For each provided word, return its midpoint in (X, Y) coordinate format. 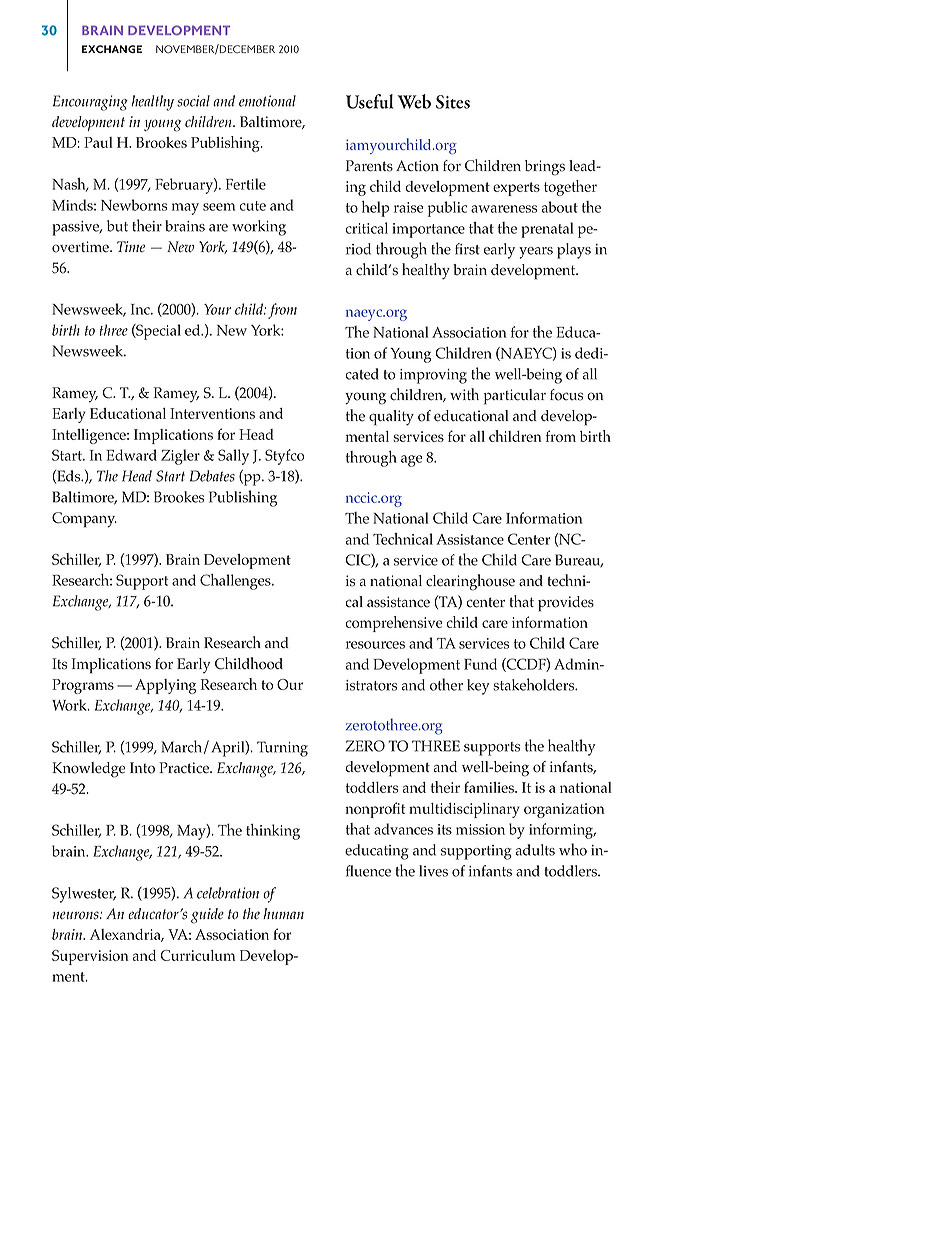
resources (375, 645)
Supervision (90, 957)
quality (391, 418)
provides (566, 604)
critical (367, 228)
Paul (98, 142)
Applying (165, 686)
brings (545, 168)
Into (142, 768)
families (490, 787)
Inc (141, 309)
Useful (369, 101)
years (536, 253)
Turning (282, 749)
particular (515, 397)
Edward (131, 455)
